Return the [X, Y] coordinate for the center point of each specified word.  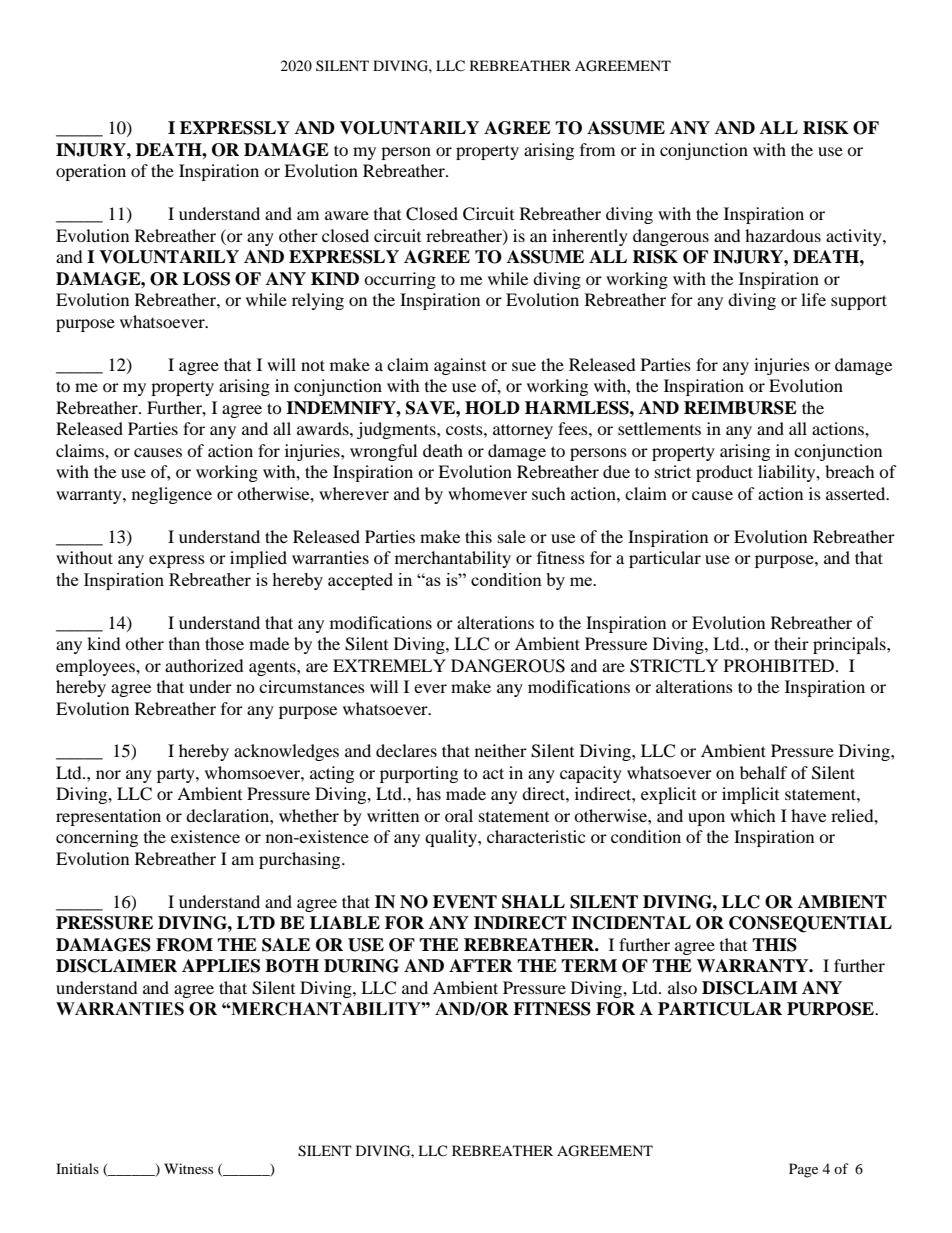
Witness [188, 1168]
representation [108, 817]
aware [347, 215]
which [753, 815]
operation [91, 172]
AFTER [481, 965]
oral [459, 815]
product [724, 473]
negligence [172, 495]
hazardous [783, 235]
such [549, 493]
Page [803, 1170]
